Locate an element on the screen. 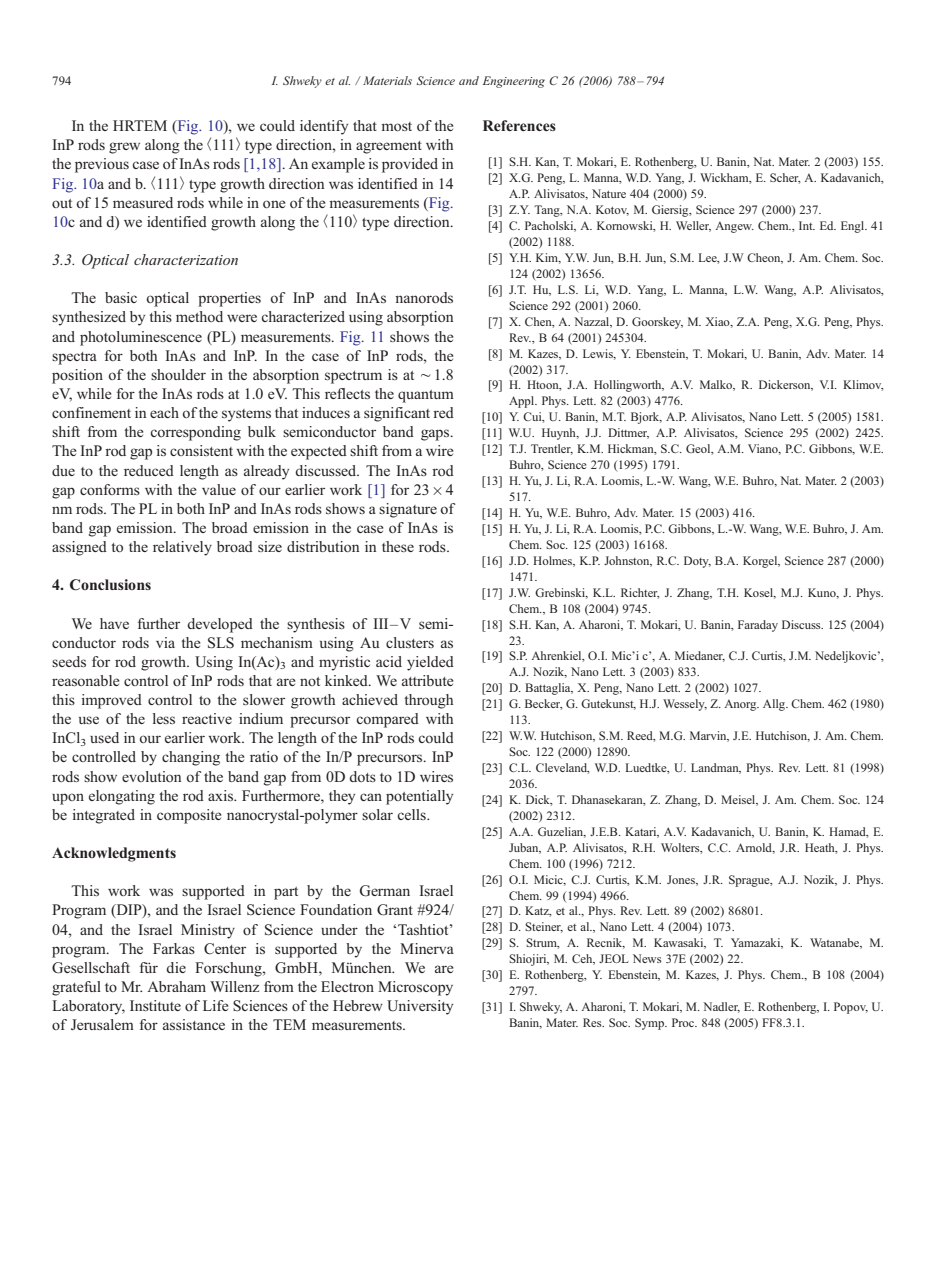 This screenshot has width=952, height=1270. less is located at coordinates (164, 718).
